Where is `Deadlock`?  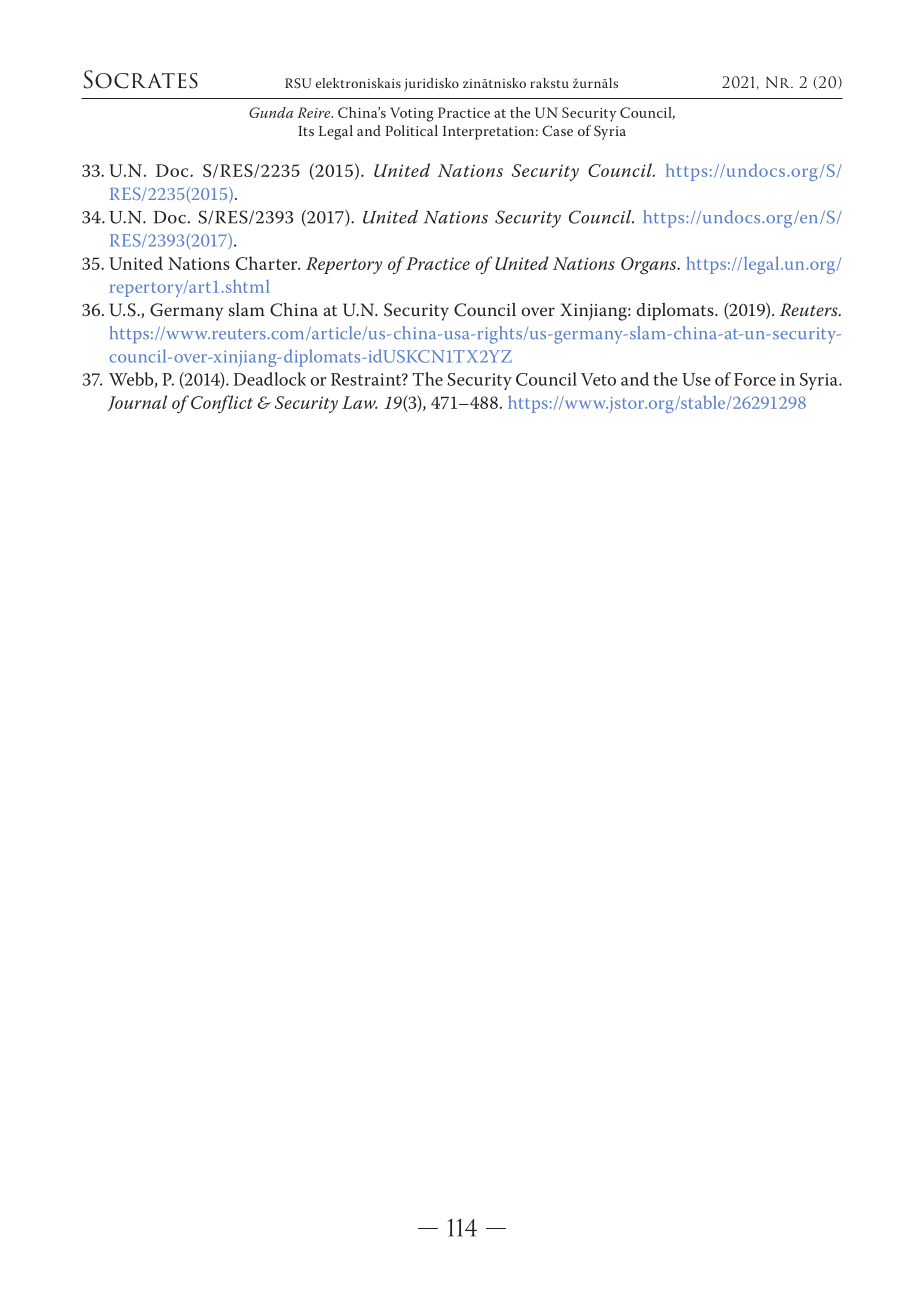
Deadlock is located at coordinates (270, 379).
